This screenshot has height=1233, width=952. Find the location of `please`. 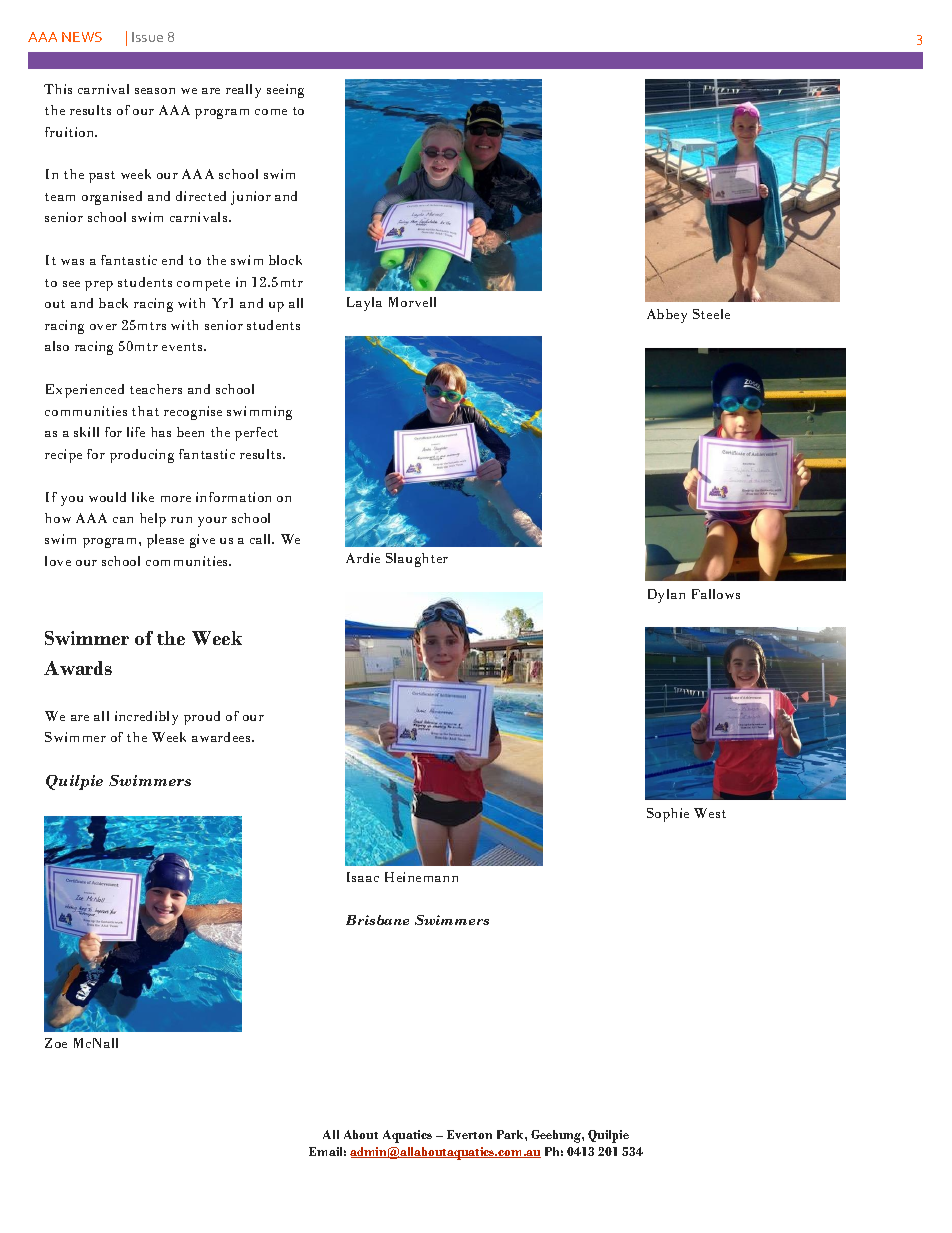

please is located at coordinates (165, 541).
